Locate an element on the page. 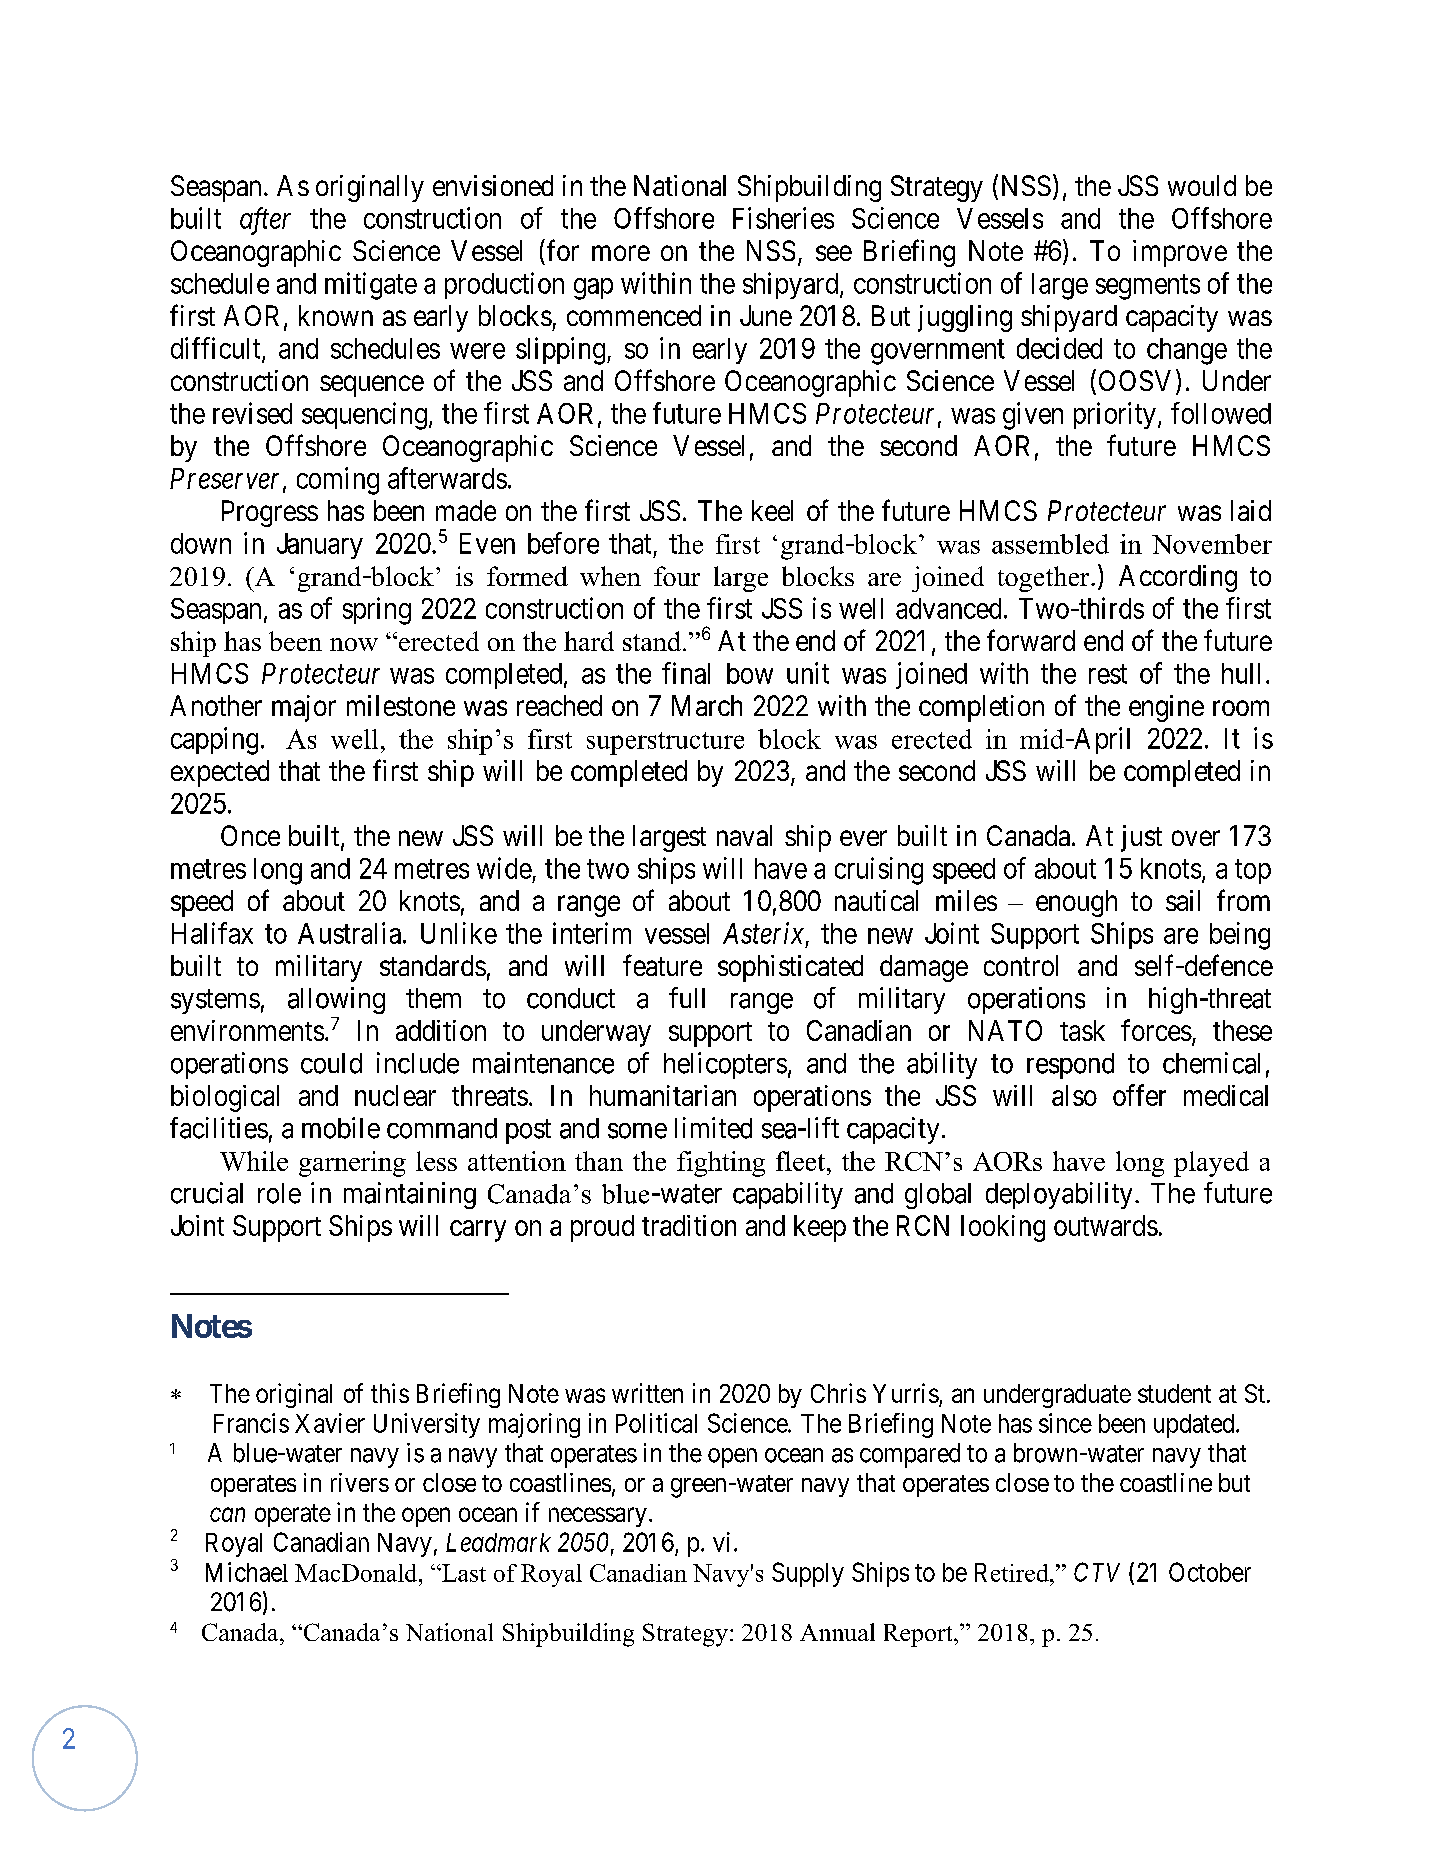  Australia is located at coordinates (351, 933).
